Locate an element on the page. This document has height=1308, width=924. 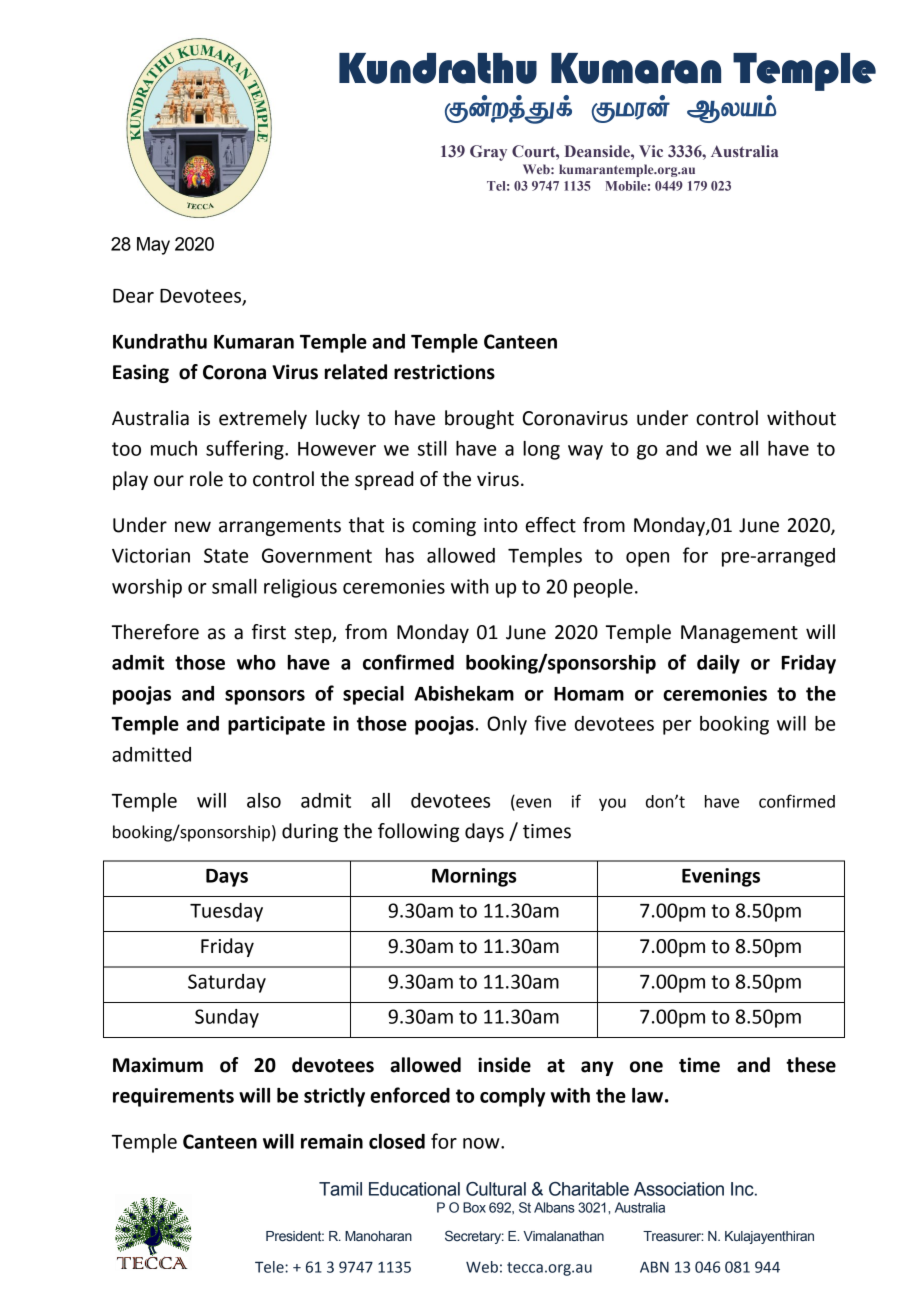
these is located at coordinates (811, 1065).
